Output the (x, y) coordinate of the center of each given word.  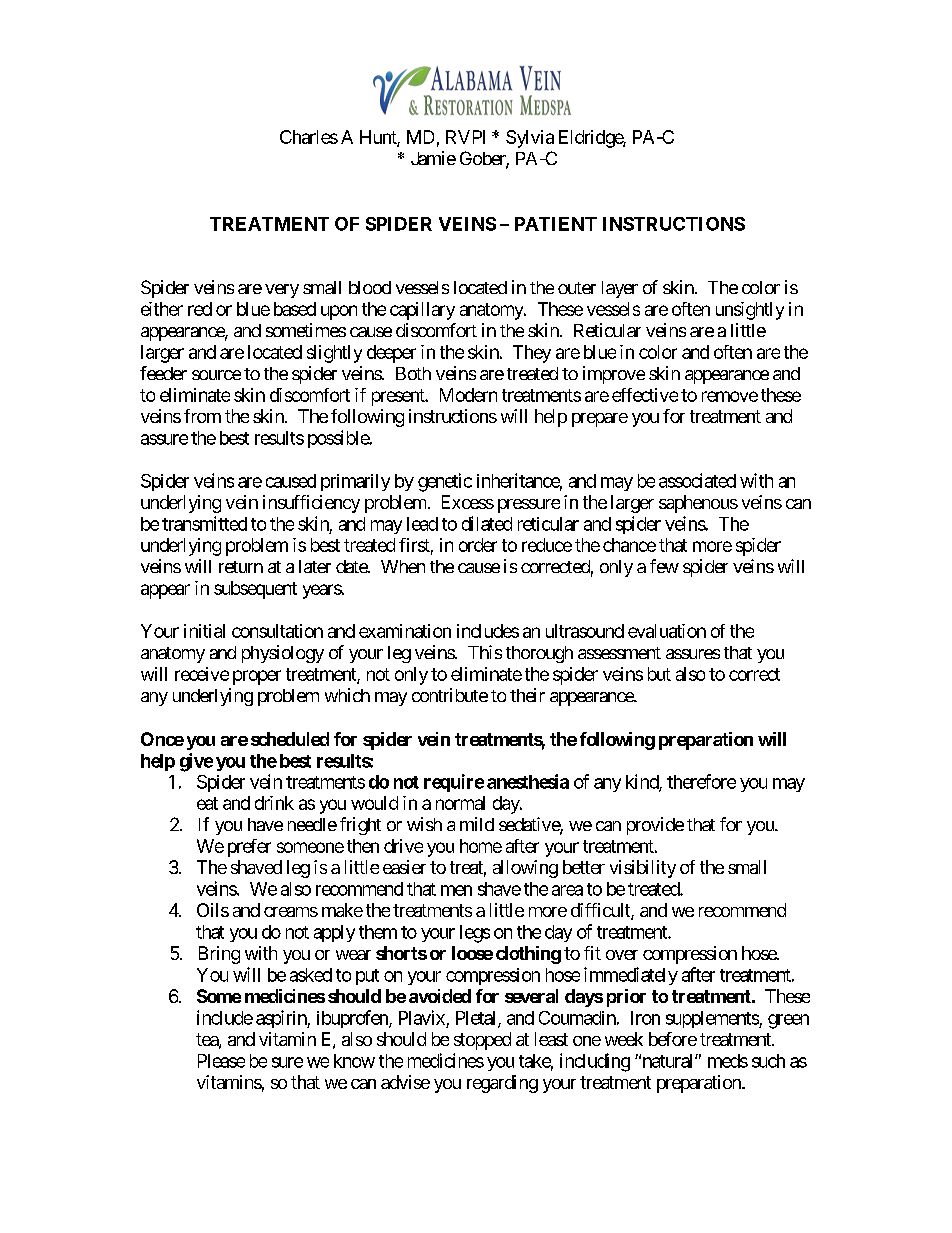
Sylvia (530, 139)
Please (221, 1061)
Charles (309, 137)
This (485, 652)
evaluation (667, 631)
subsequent (255, 590)
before (673, 1039)
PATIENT (556, 224)
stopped (482, 1041)
